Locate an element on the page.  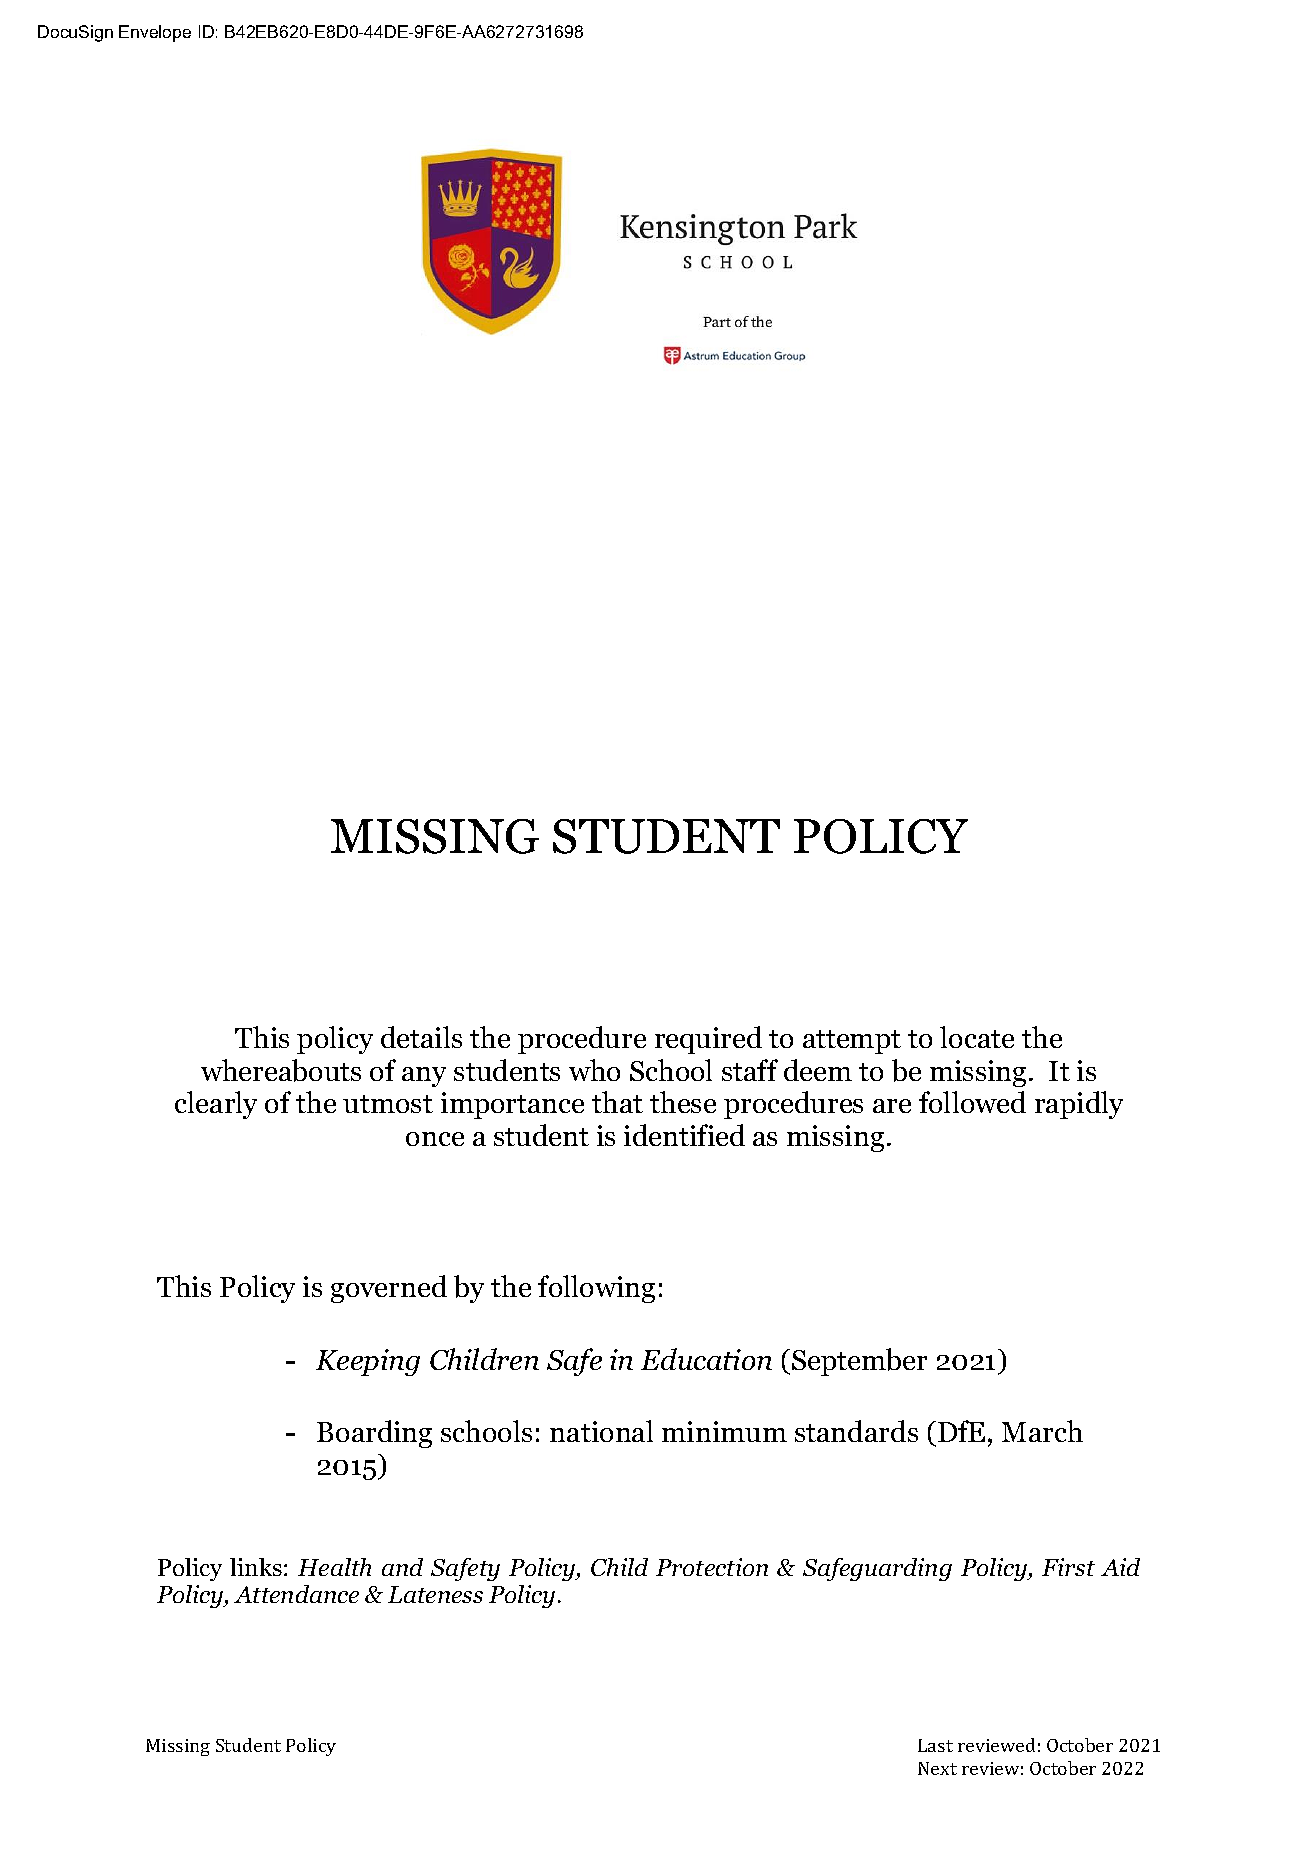
Lateness is located at coordinates (435, 1594).
